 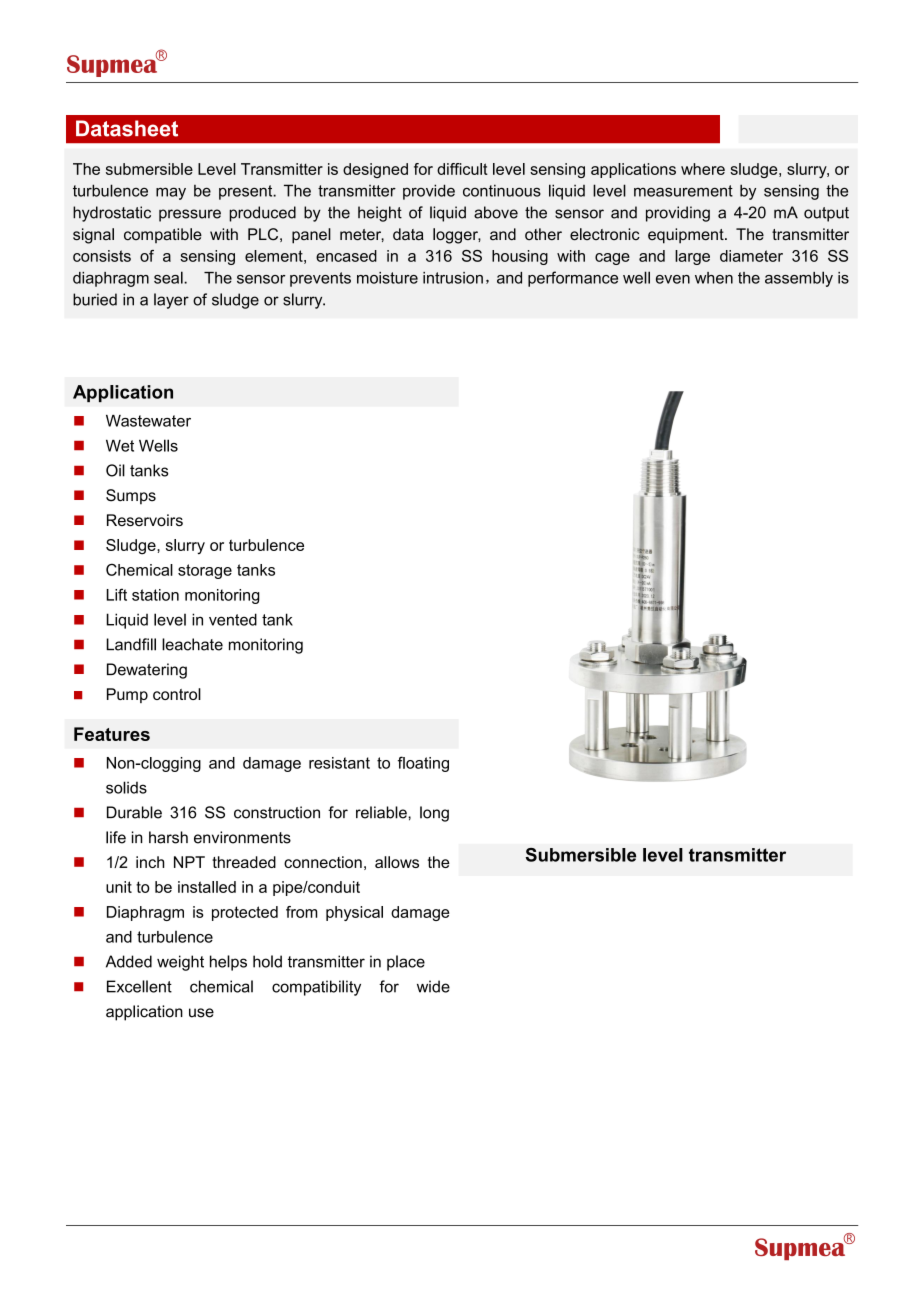 I want to click on reliable, so click(x=382, y=812).
